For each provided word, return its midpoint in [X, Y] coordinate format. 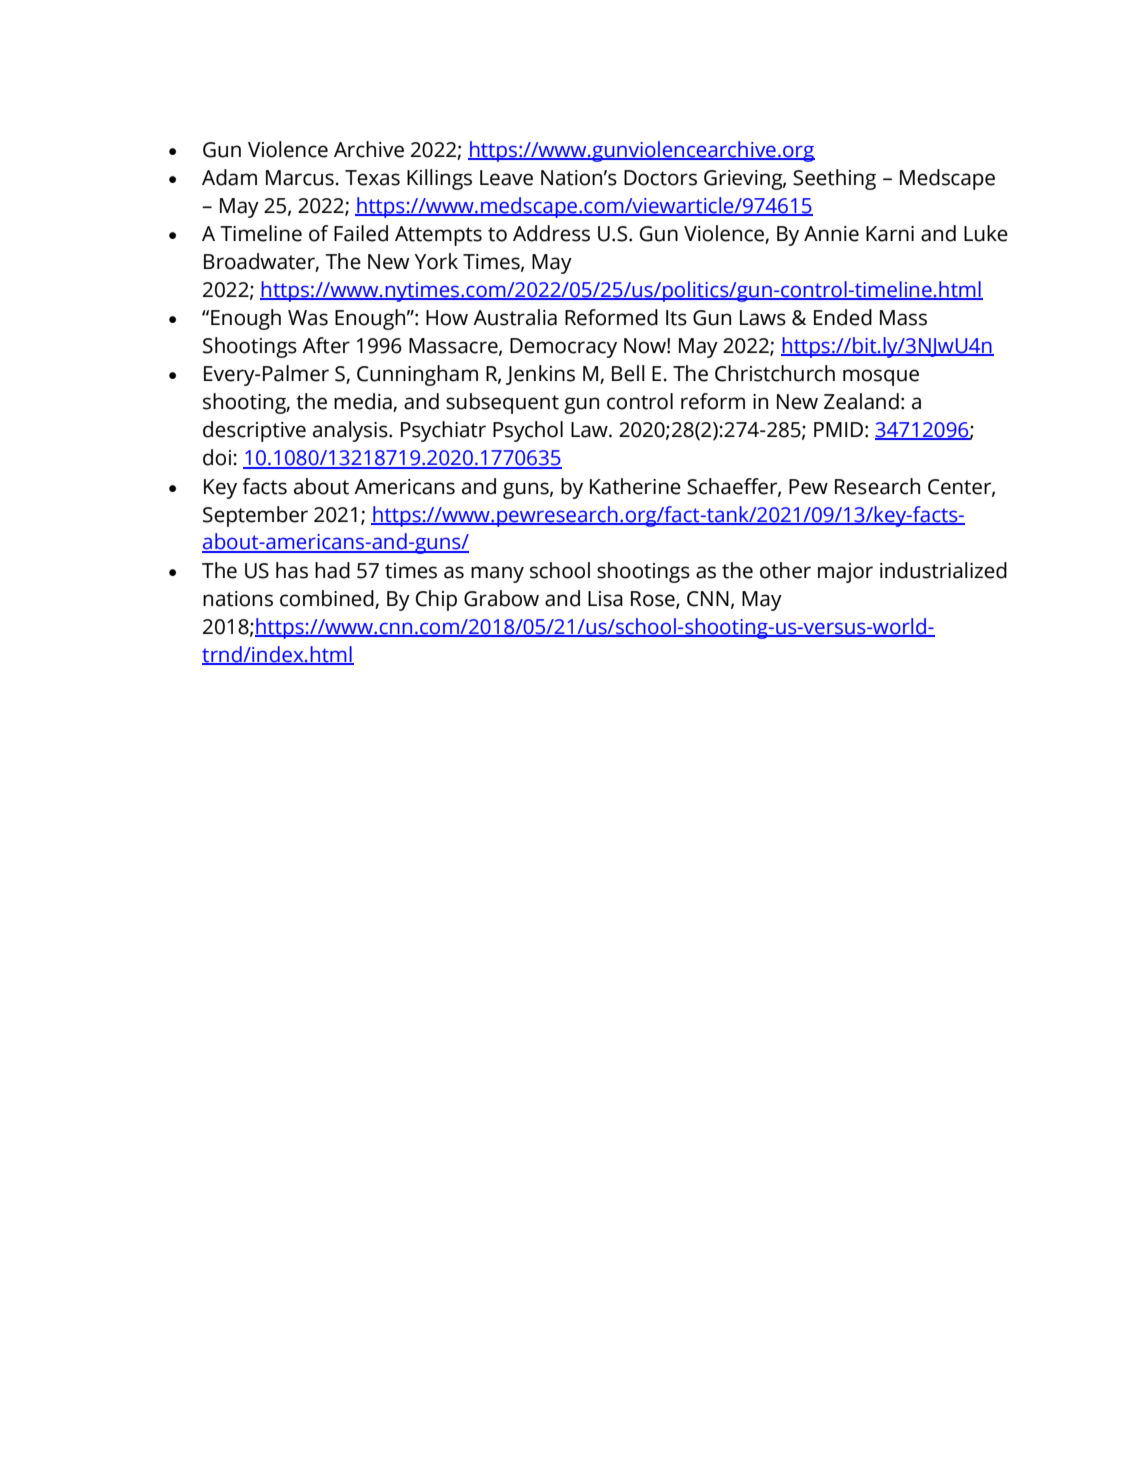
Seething [834, 179]
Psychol [528, 431]
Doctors [660, 178]
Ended [843, 317]
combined [327, 598]
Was [308, 318]
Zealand [861, 401]
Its [676, 318]
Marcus [300, 178]
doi [217, 457]
